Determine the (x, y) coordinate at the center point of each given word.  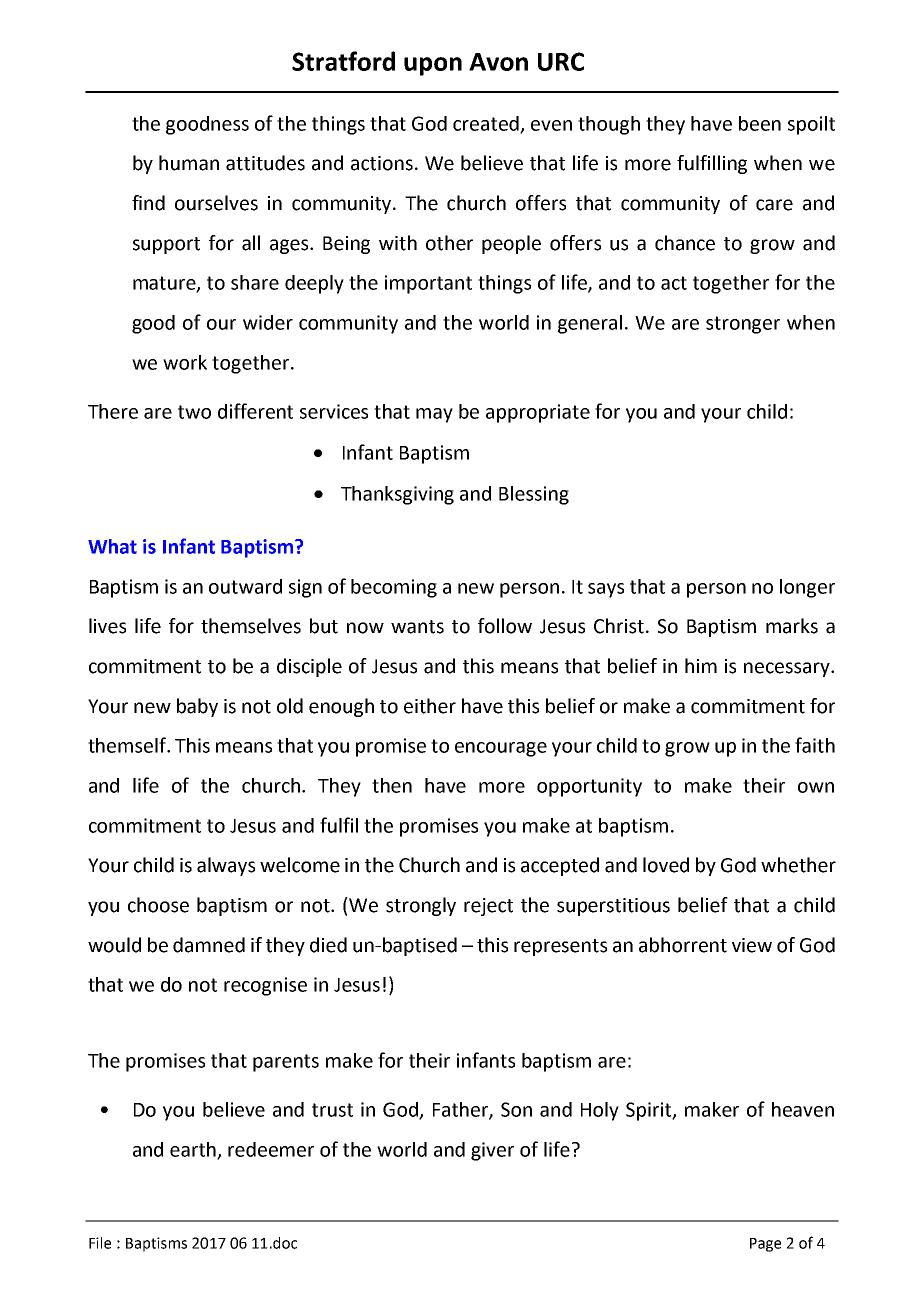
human (189, 163)
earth (194, 1150)
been (760, 123)
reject (488, 907)
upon (433, 66)
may (434, 415)
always (226, 866)
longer (807, 588)
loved (666, 865)
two (194, 412)
